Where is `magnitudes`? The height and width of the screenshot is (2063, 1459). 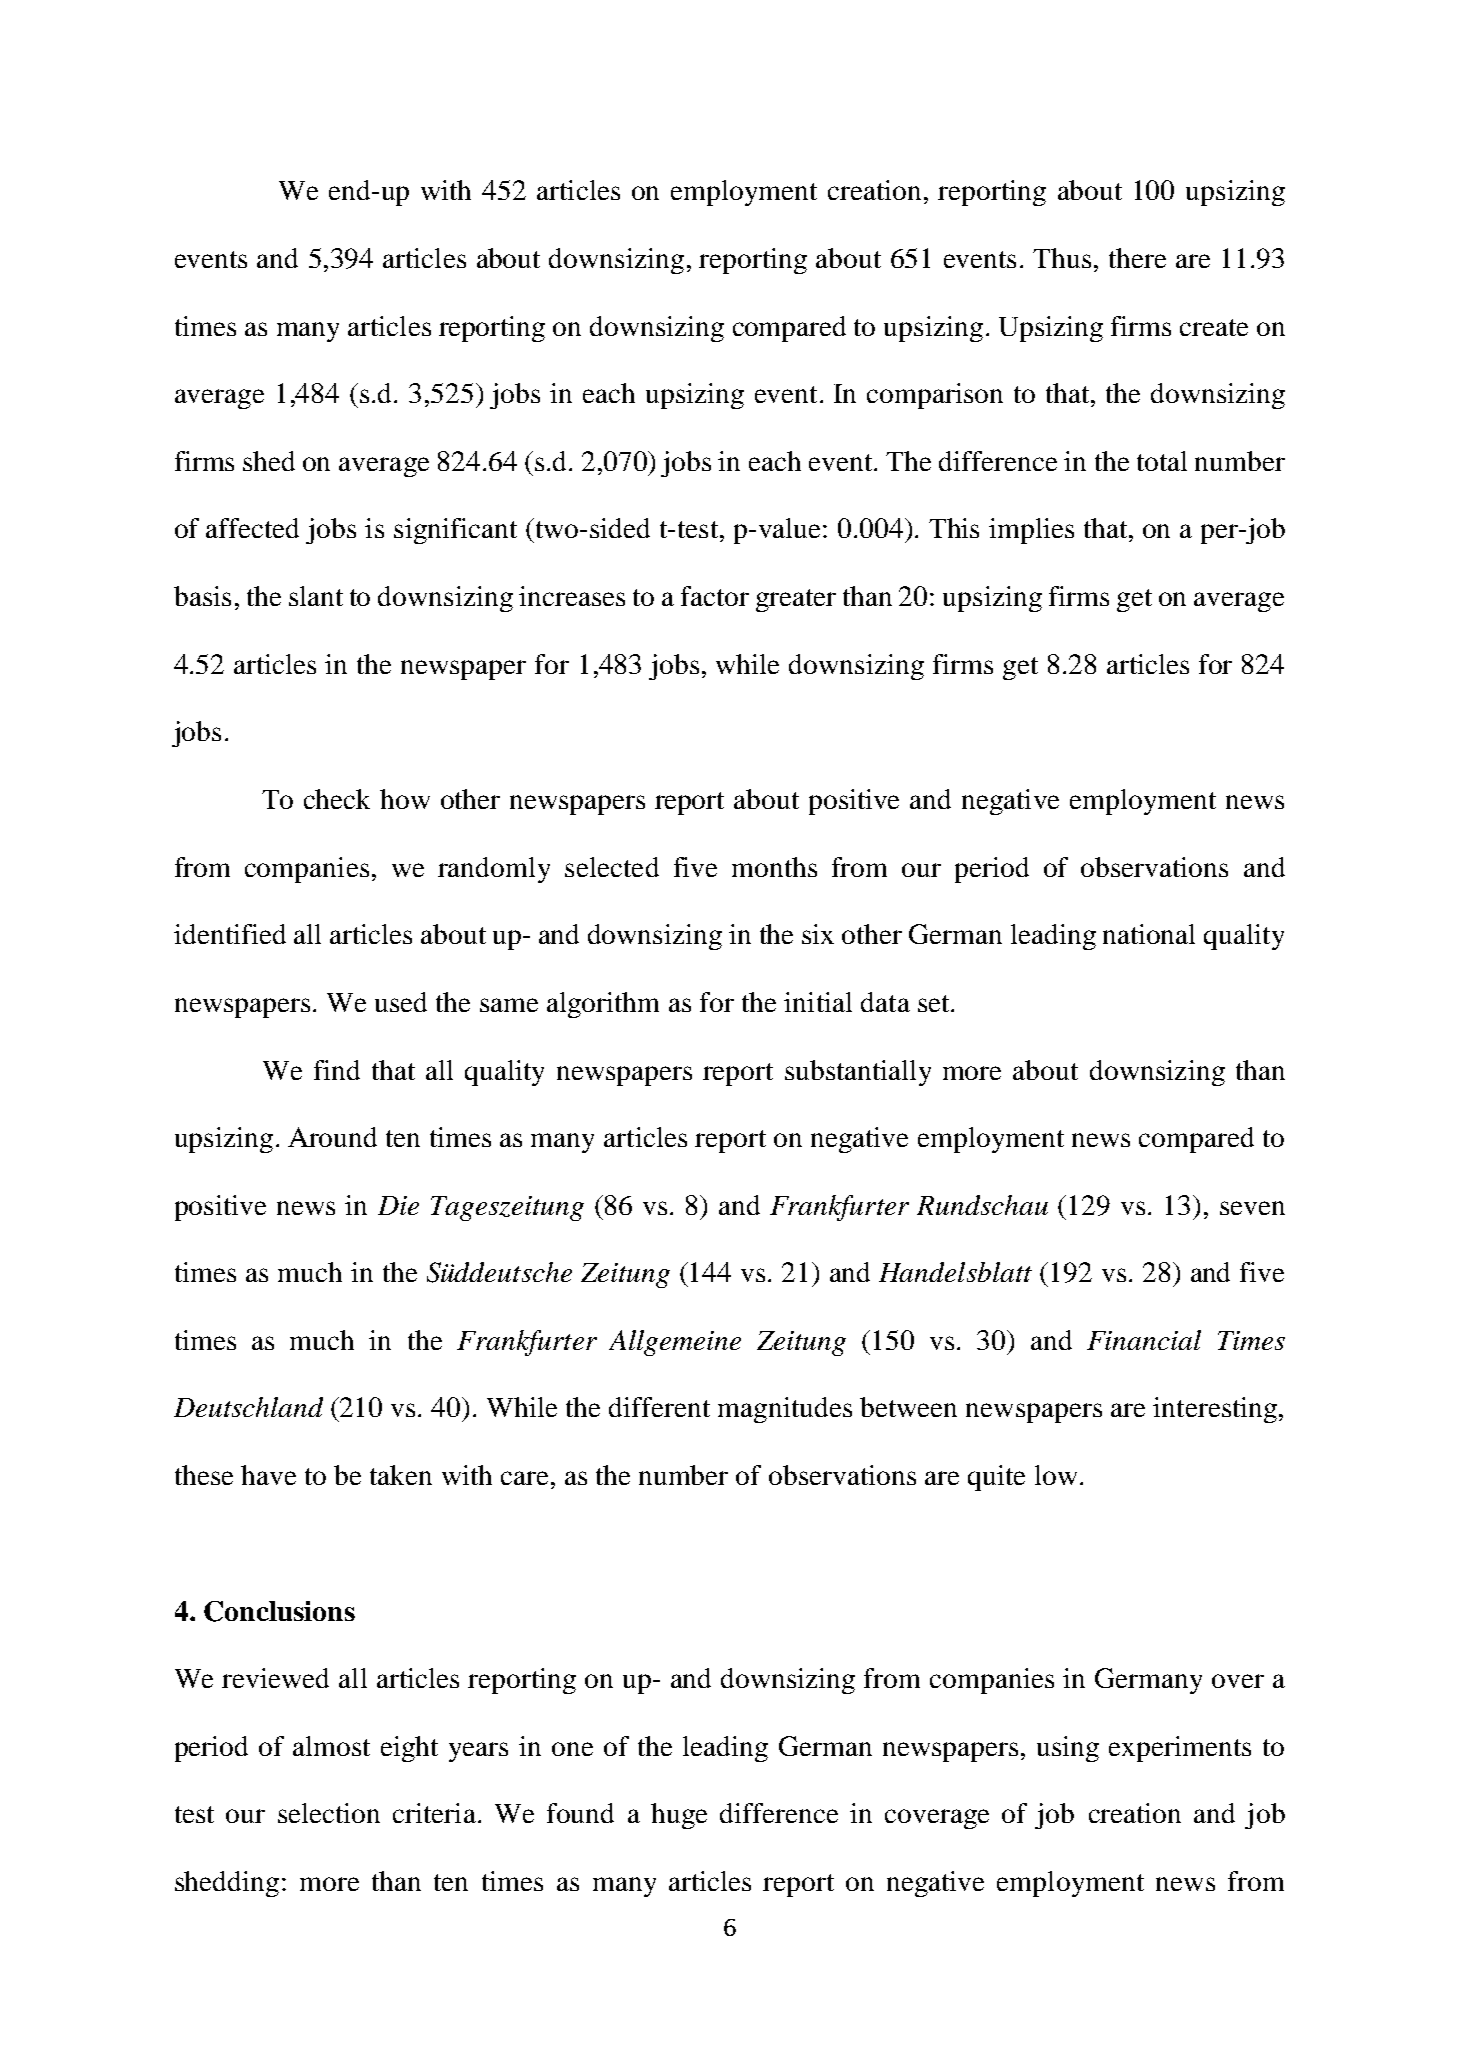
magnitudes is located at coordinates (785, 1410).
